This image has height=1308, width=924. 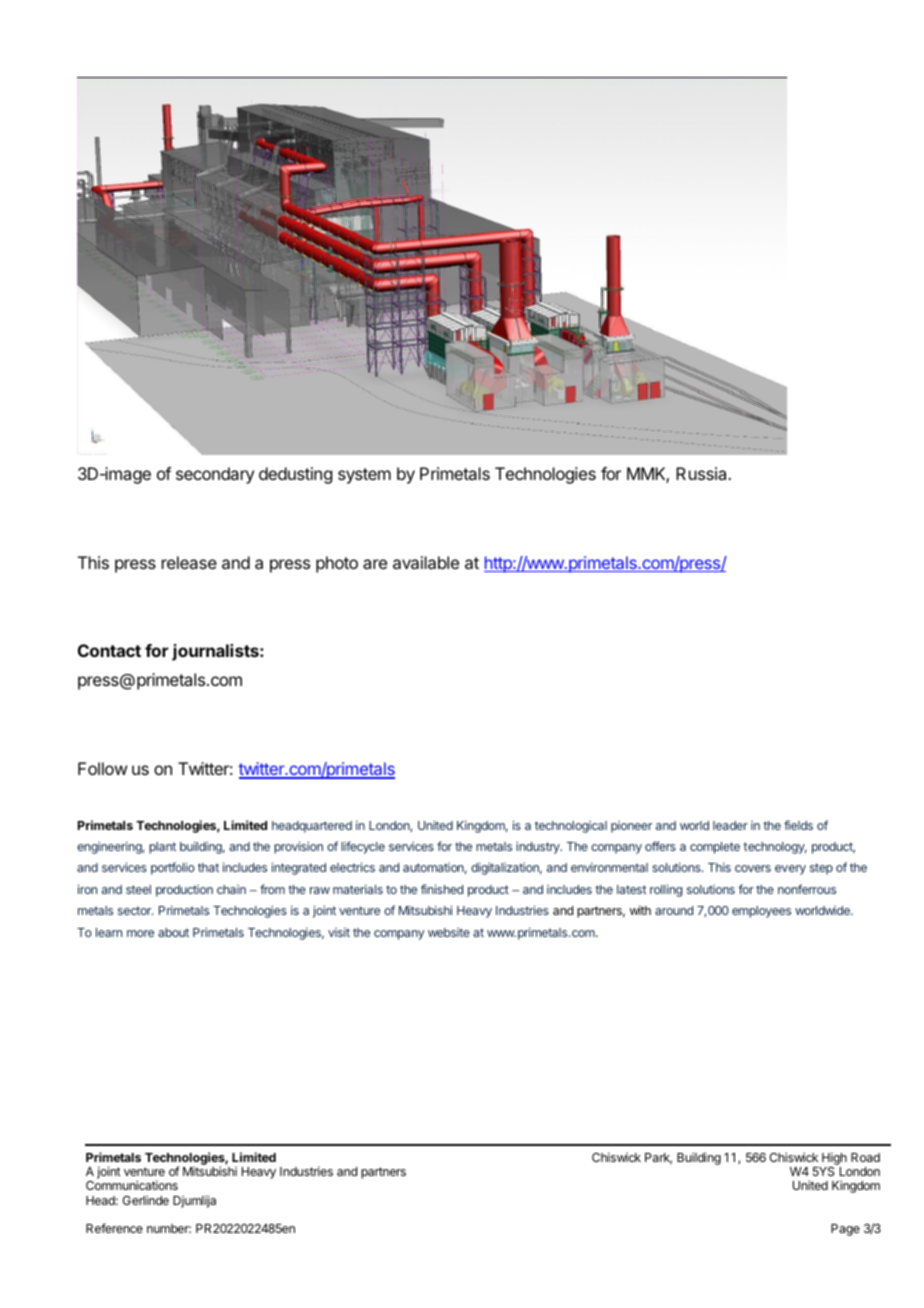 What do you see at coordinates (364, 476) in the image?
I see `system` at bounding box center [364, 476].
